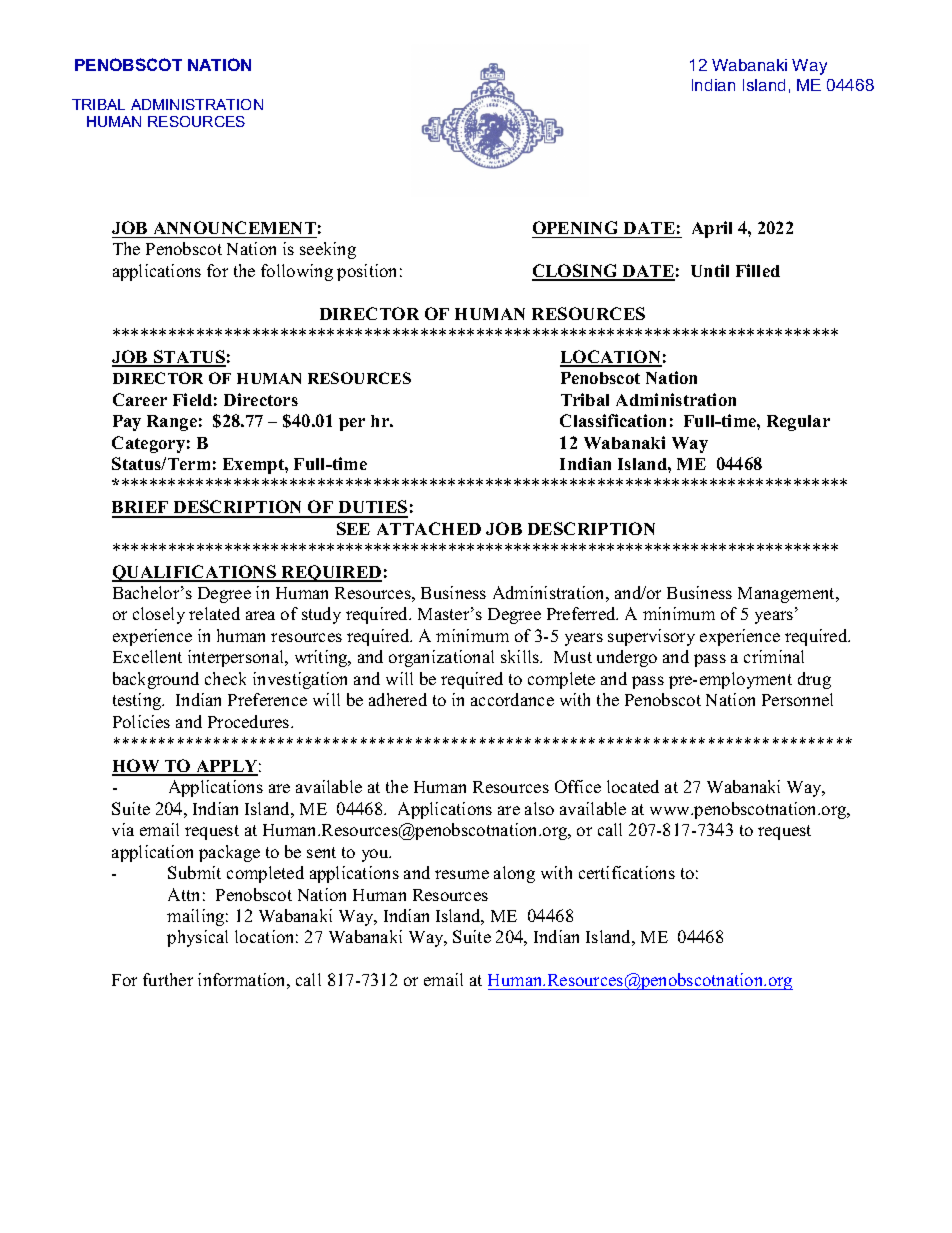  I want to click on related, so click(214, 613).
